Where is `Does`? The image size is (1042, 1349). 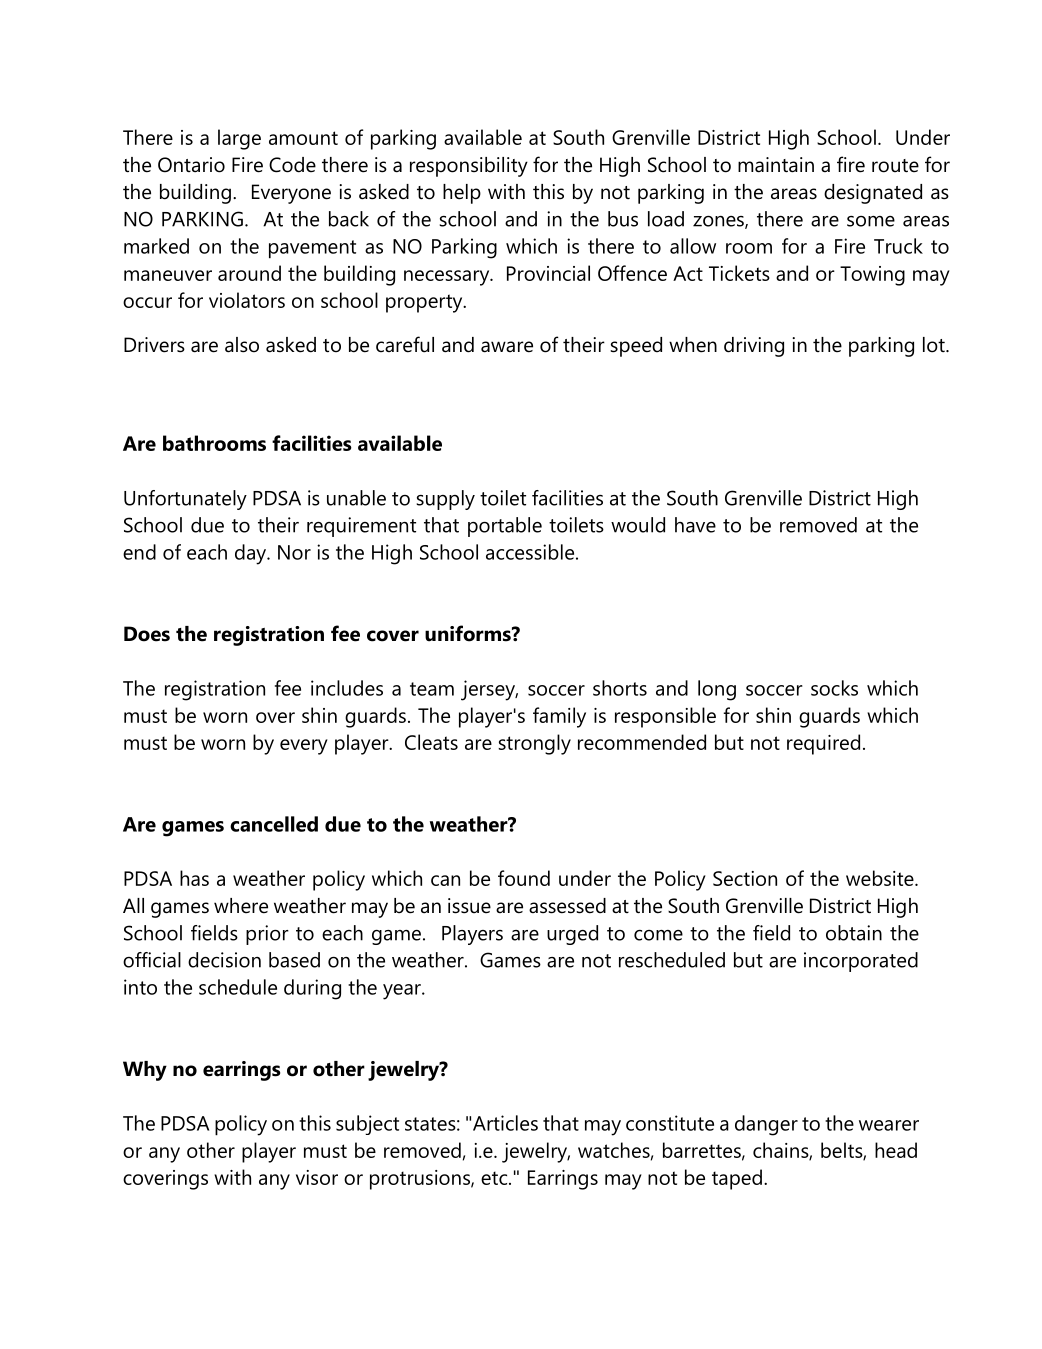
Does is located at coordinates (147, 634).
